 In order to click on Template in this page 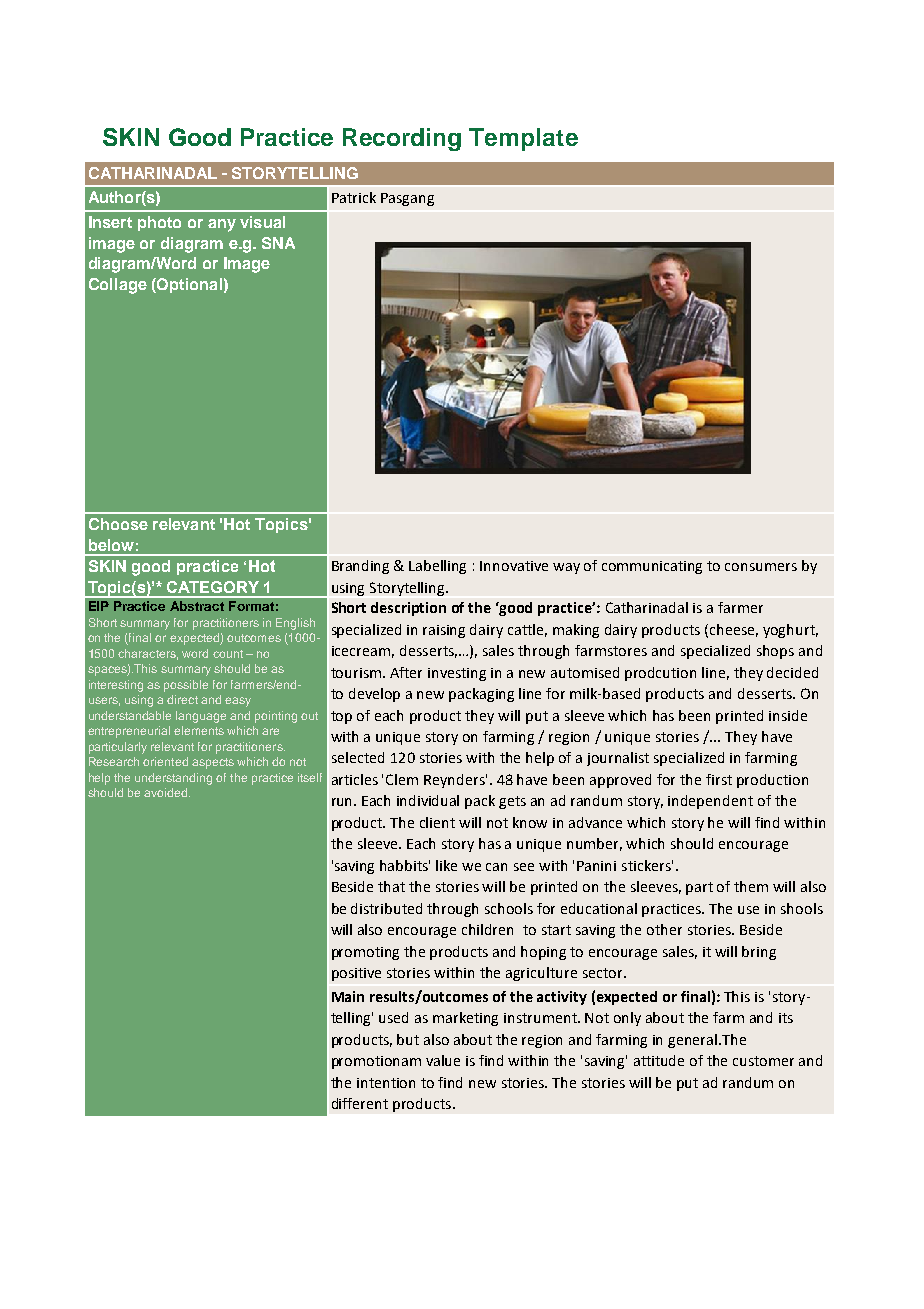, I will do `click(523, 139)`.
